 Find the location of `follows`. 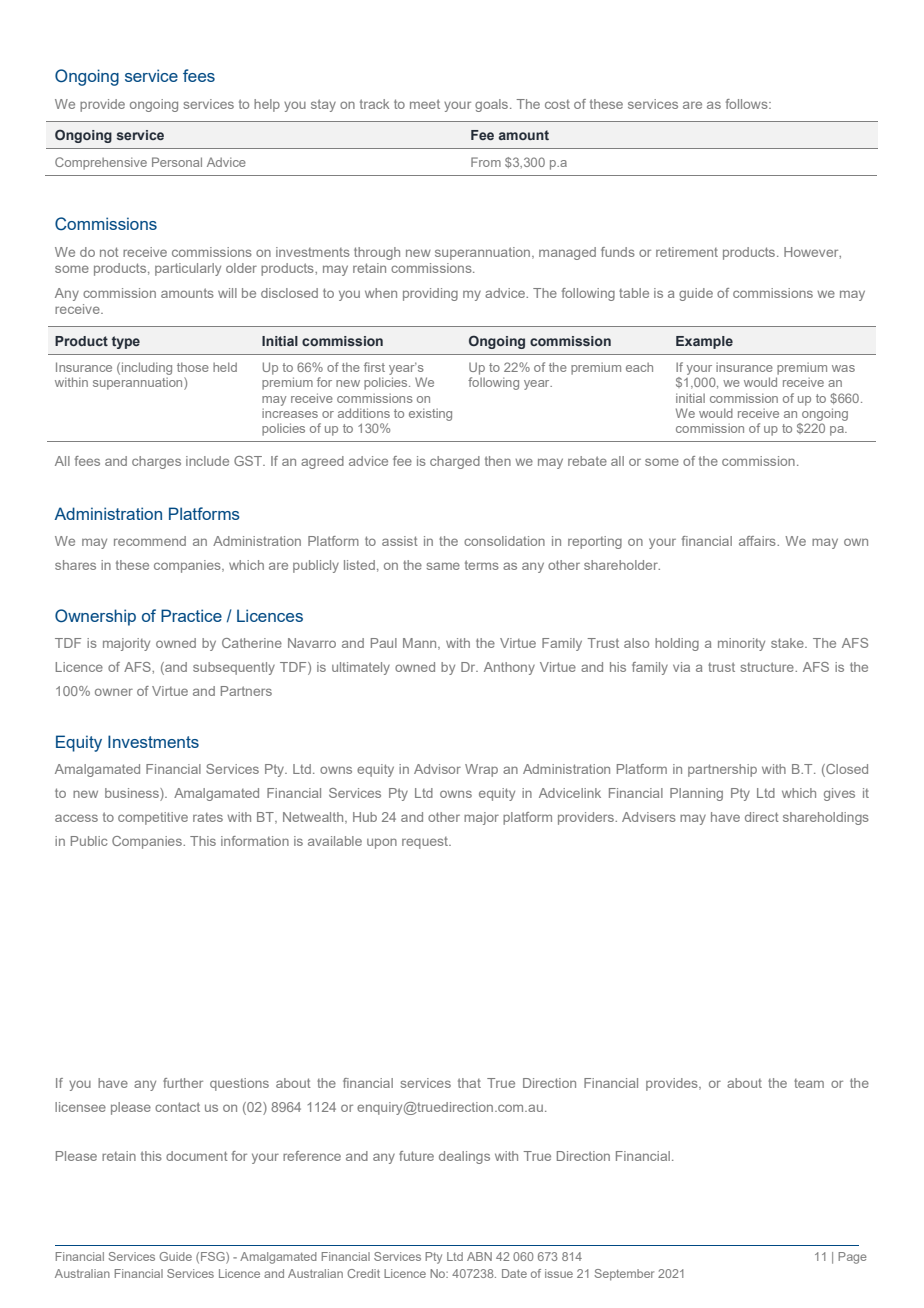

follows is located at coordinates (748, 104).
